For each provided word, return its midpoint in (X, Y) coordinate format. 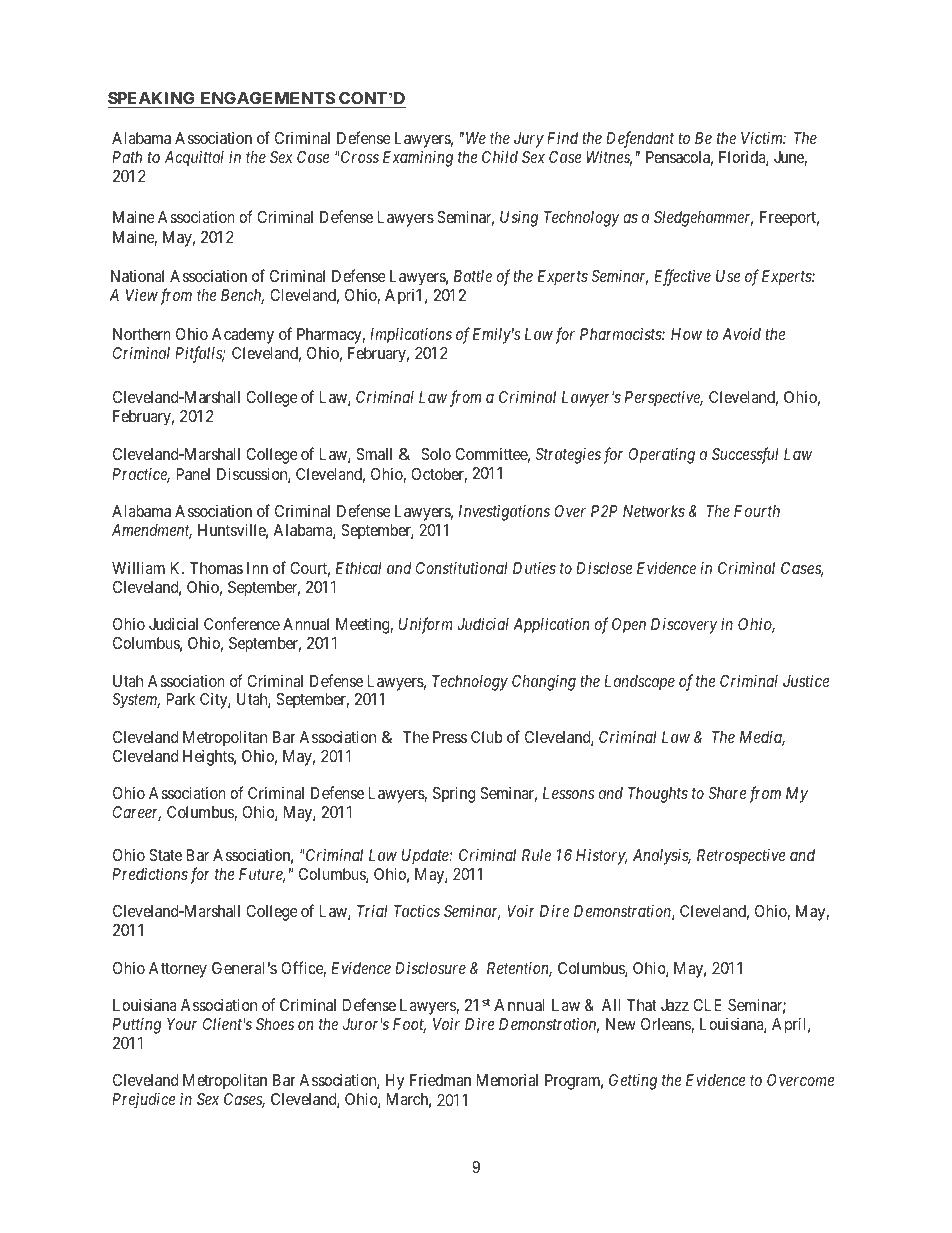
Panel (193, 474)
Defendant (640, 139)
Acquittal (194, 158)
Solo (436, 454)
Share (727, 793)
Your (182, 1024)
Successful (745, 455)
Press (450, 737)
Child (500, 157)
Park (180, 699)
